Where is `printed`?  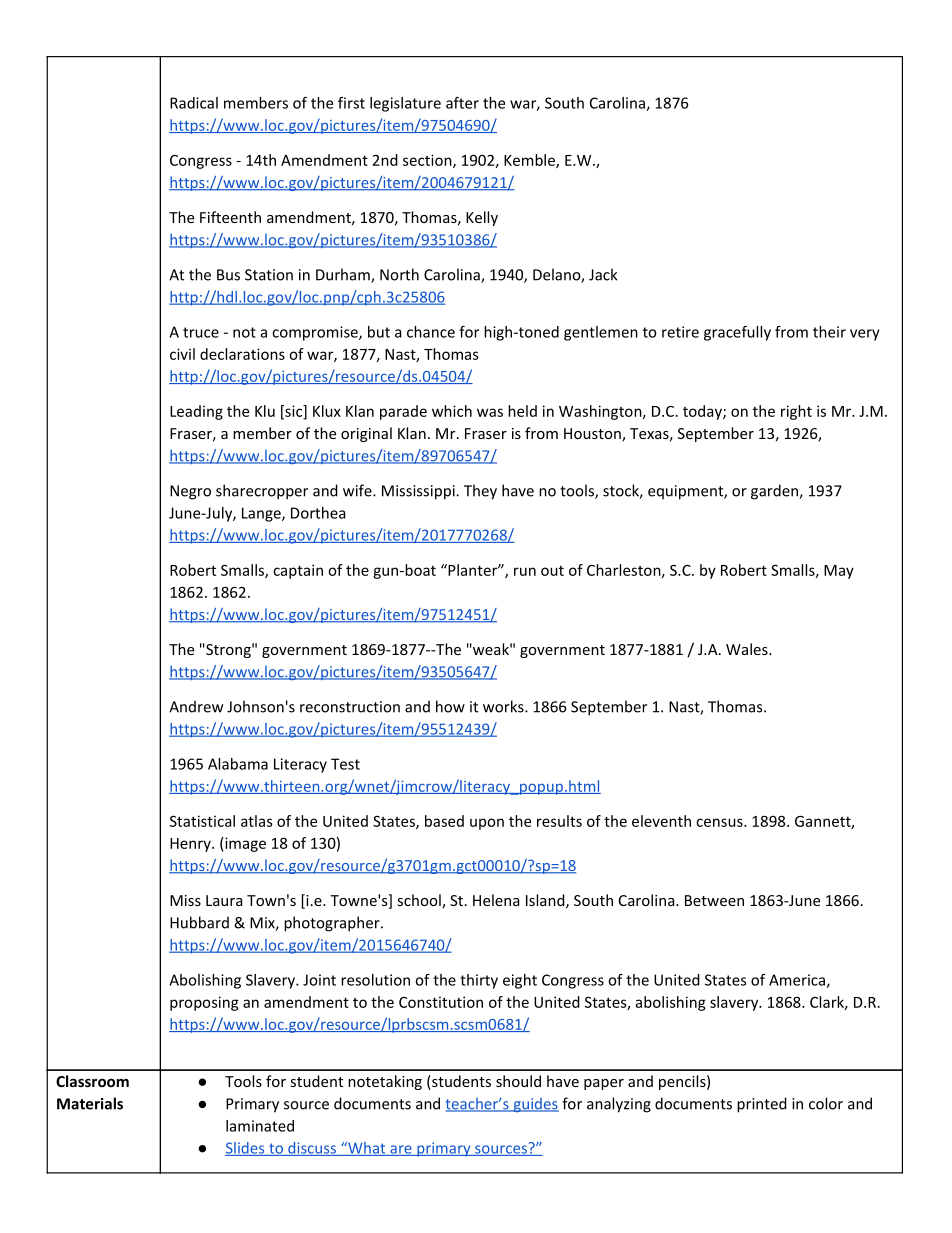
printed is located at coordinates (762, 1105).
